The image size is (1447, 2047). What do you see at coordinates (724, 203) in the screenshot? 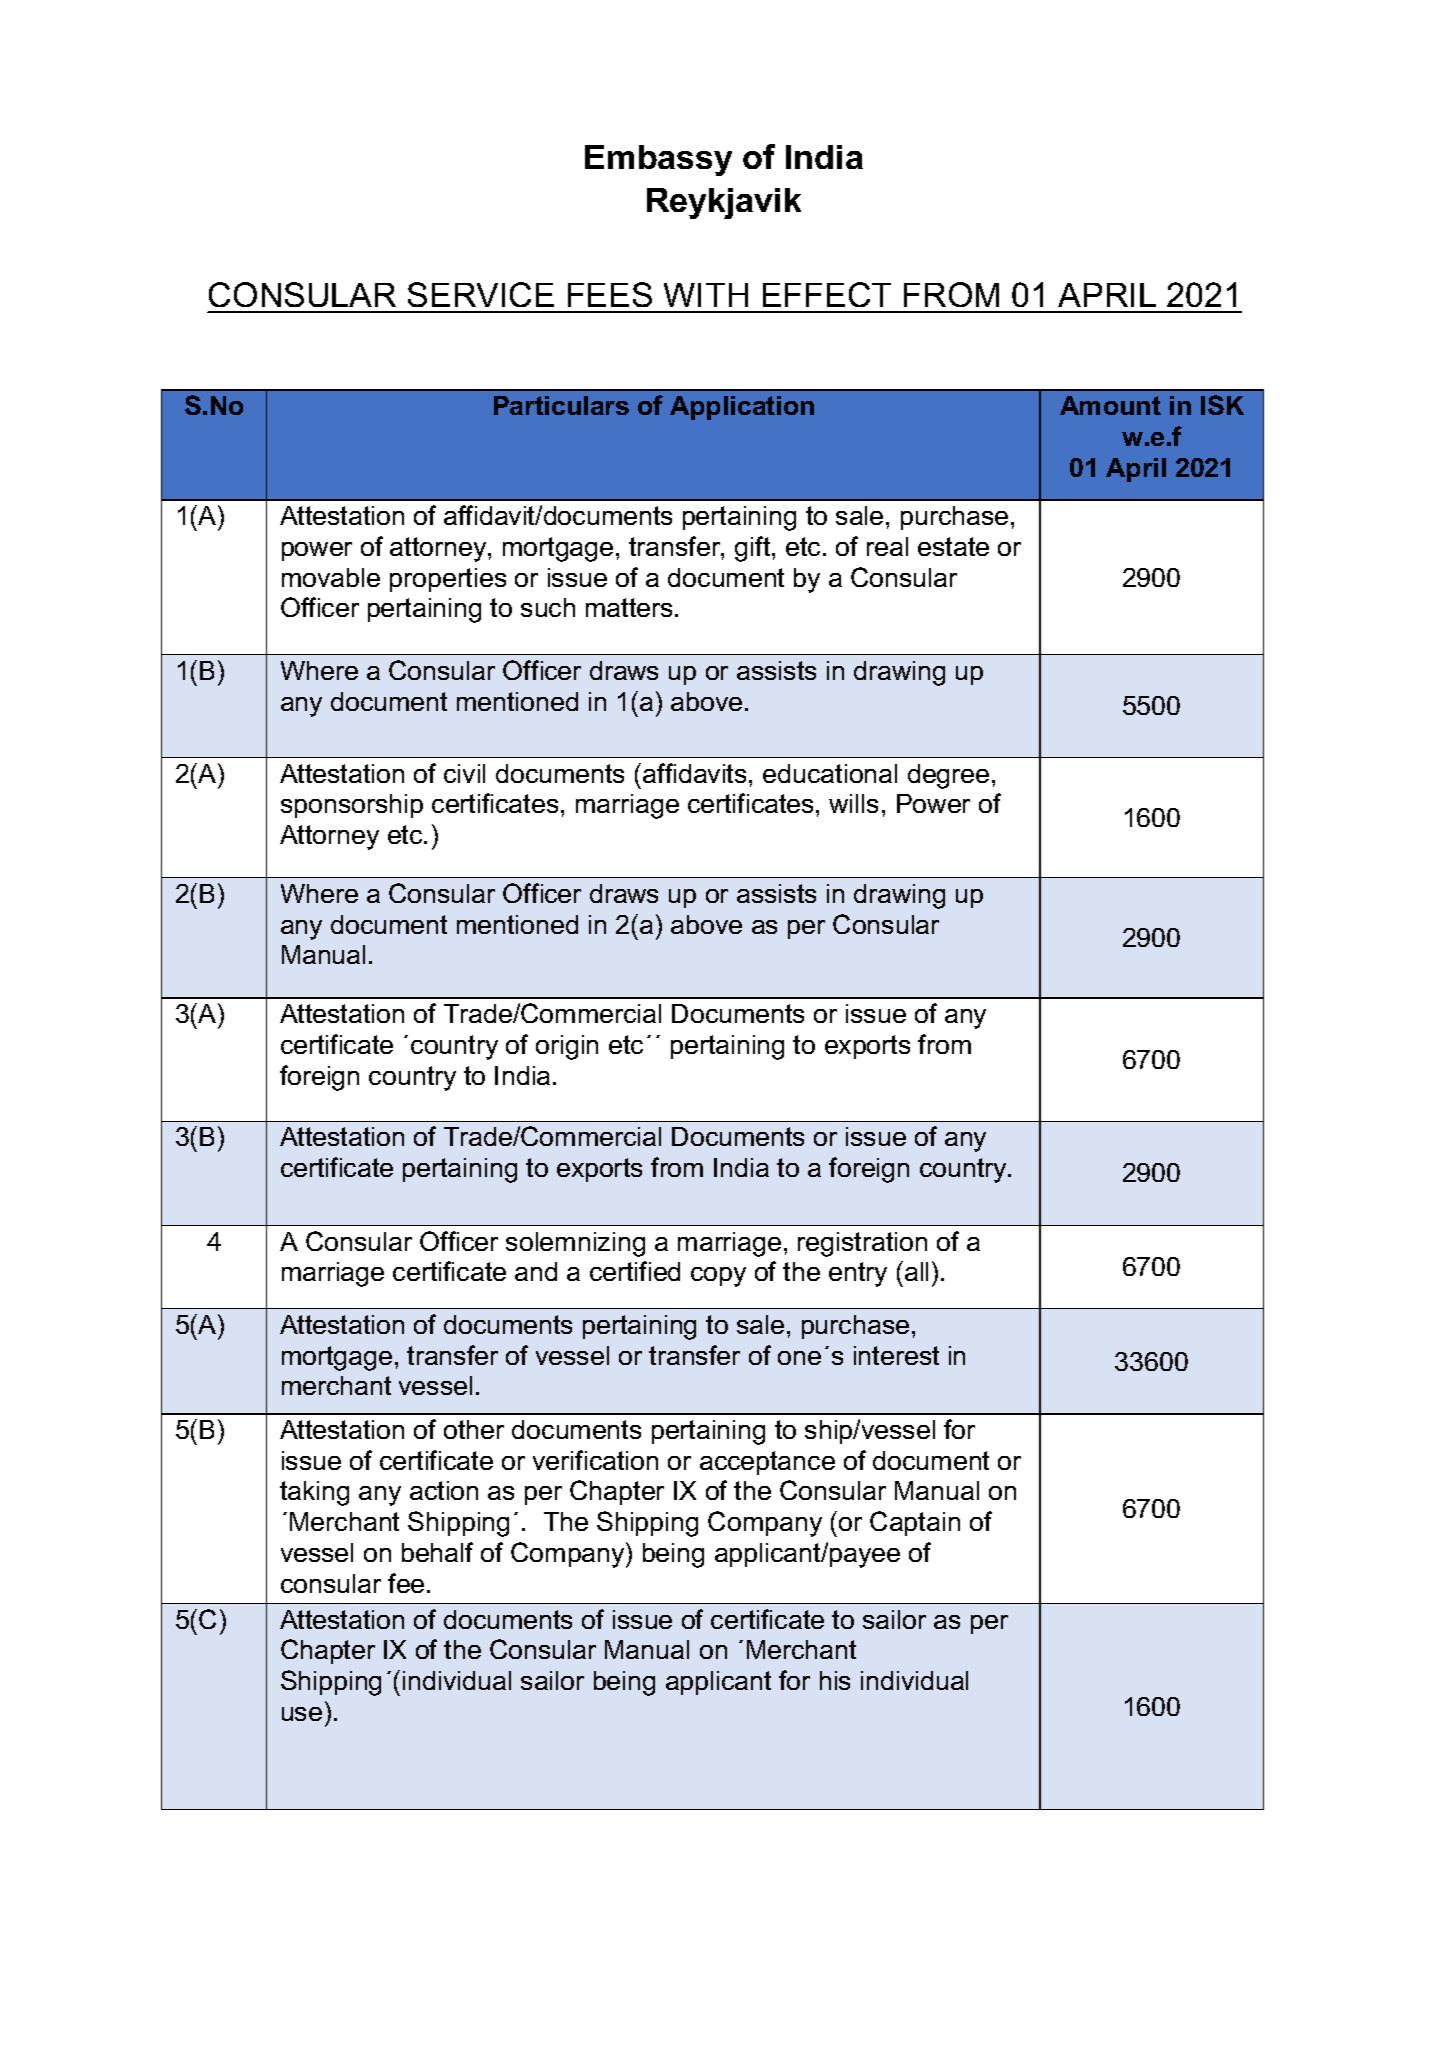
I see `Reykjavik` at bounding box center [724, 203].
